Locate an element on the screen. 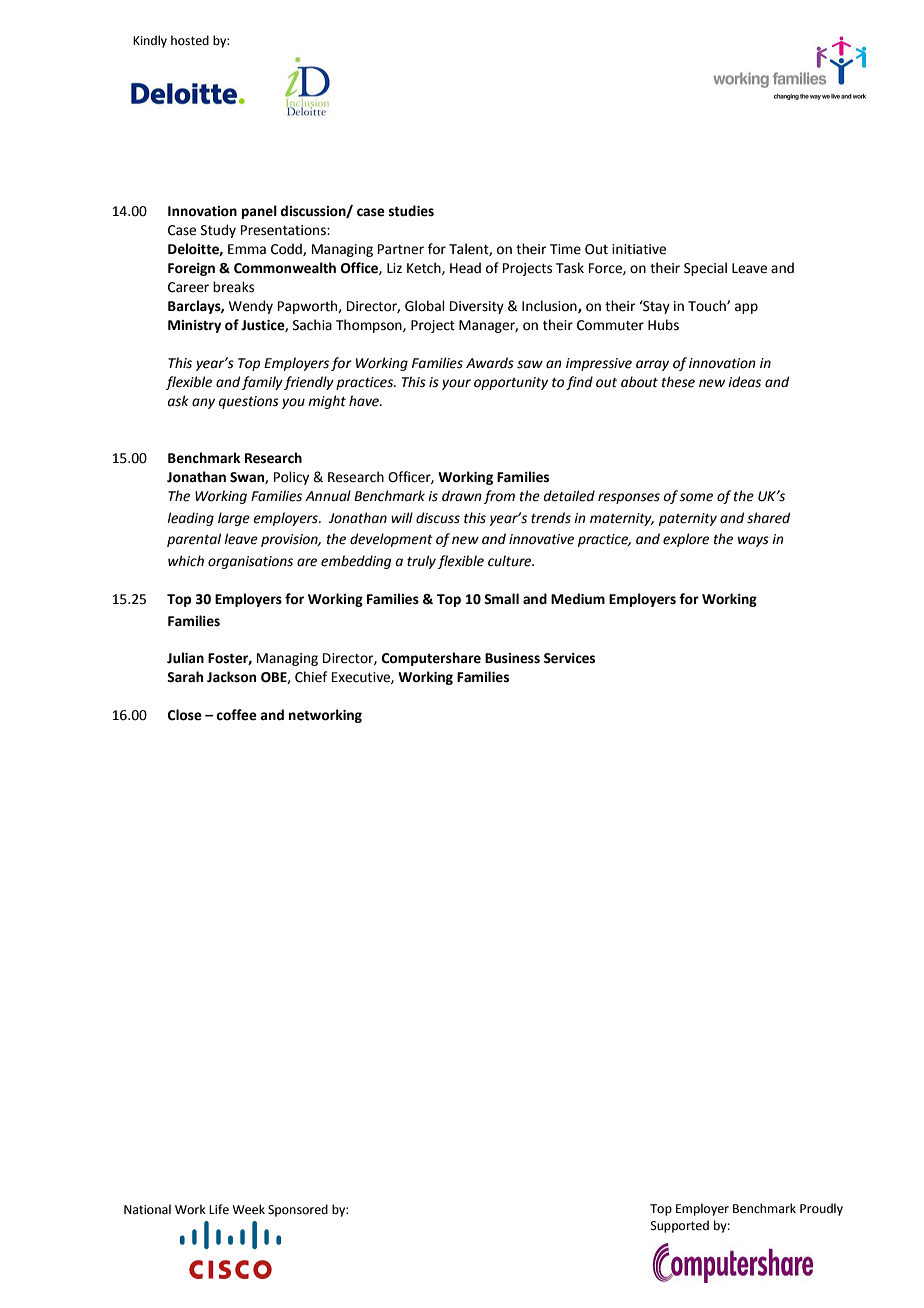  studies is located at coordinates (411, 211).
